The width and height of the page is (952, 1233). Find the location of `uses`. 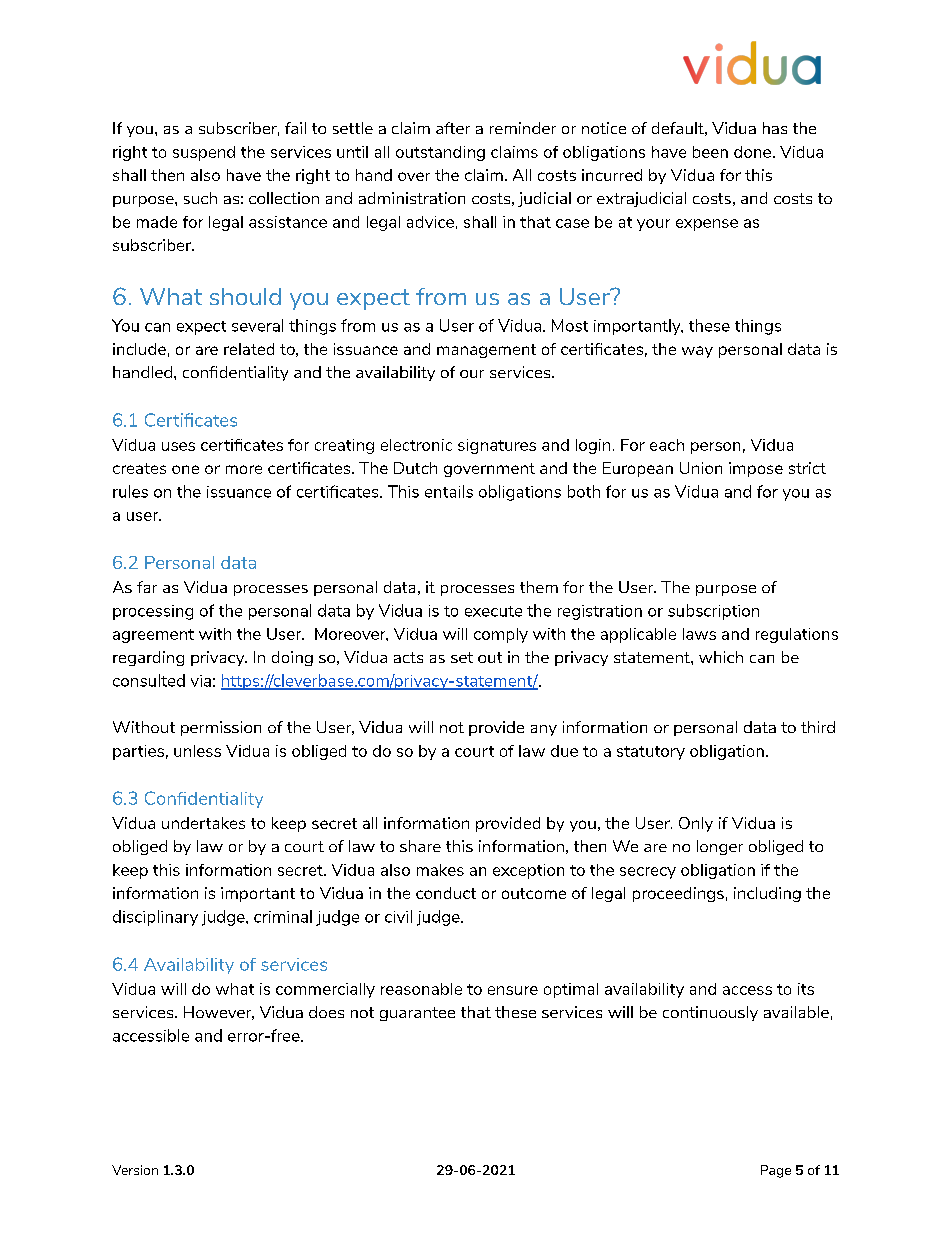

uses is located at coordinates (178, 446).
